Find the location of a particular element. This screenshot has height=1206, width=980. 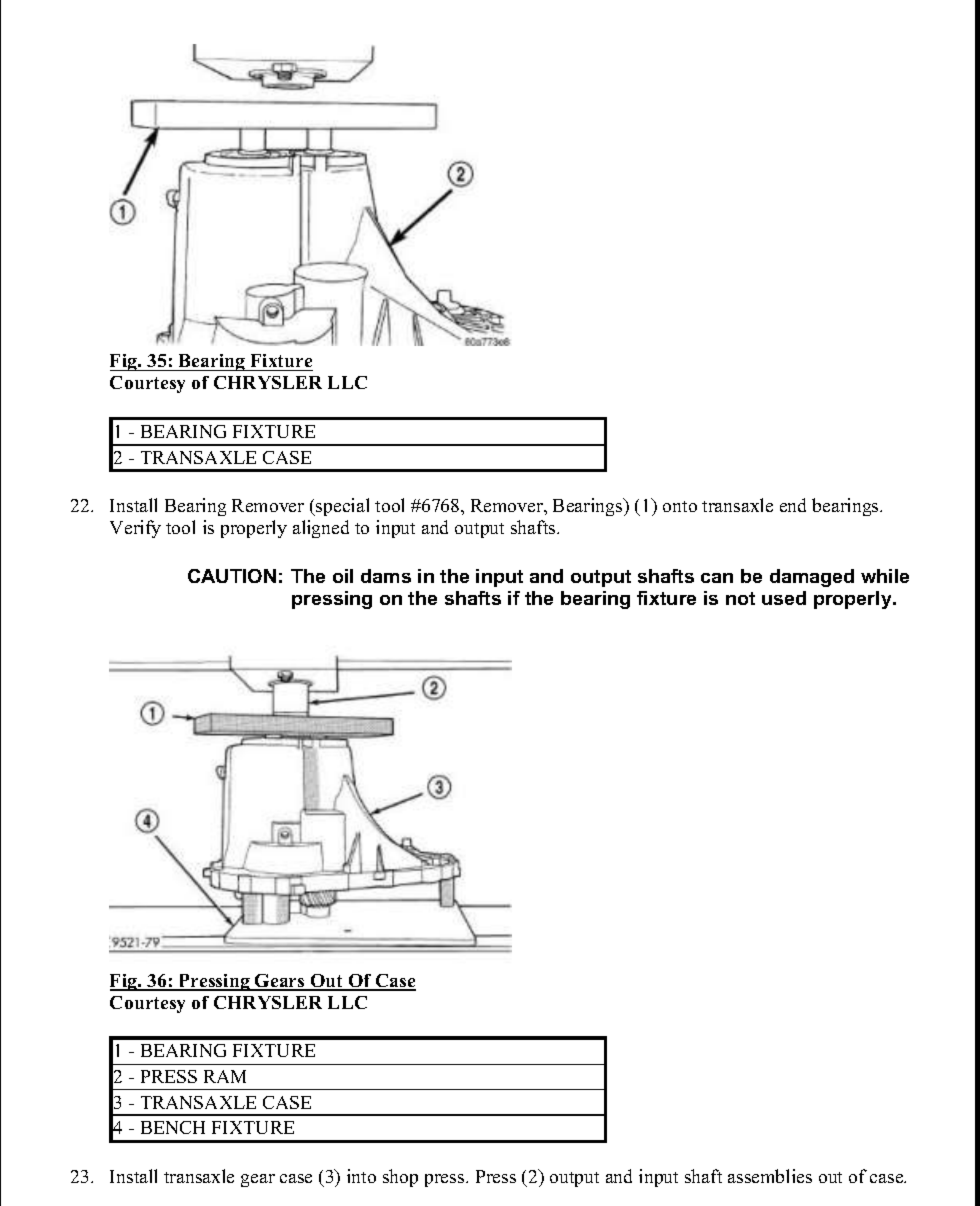

assemblies is located at coordinates (770, 1176).
